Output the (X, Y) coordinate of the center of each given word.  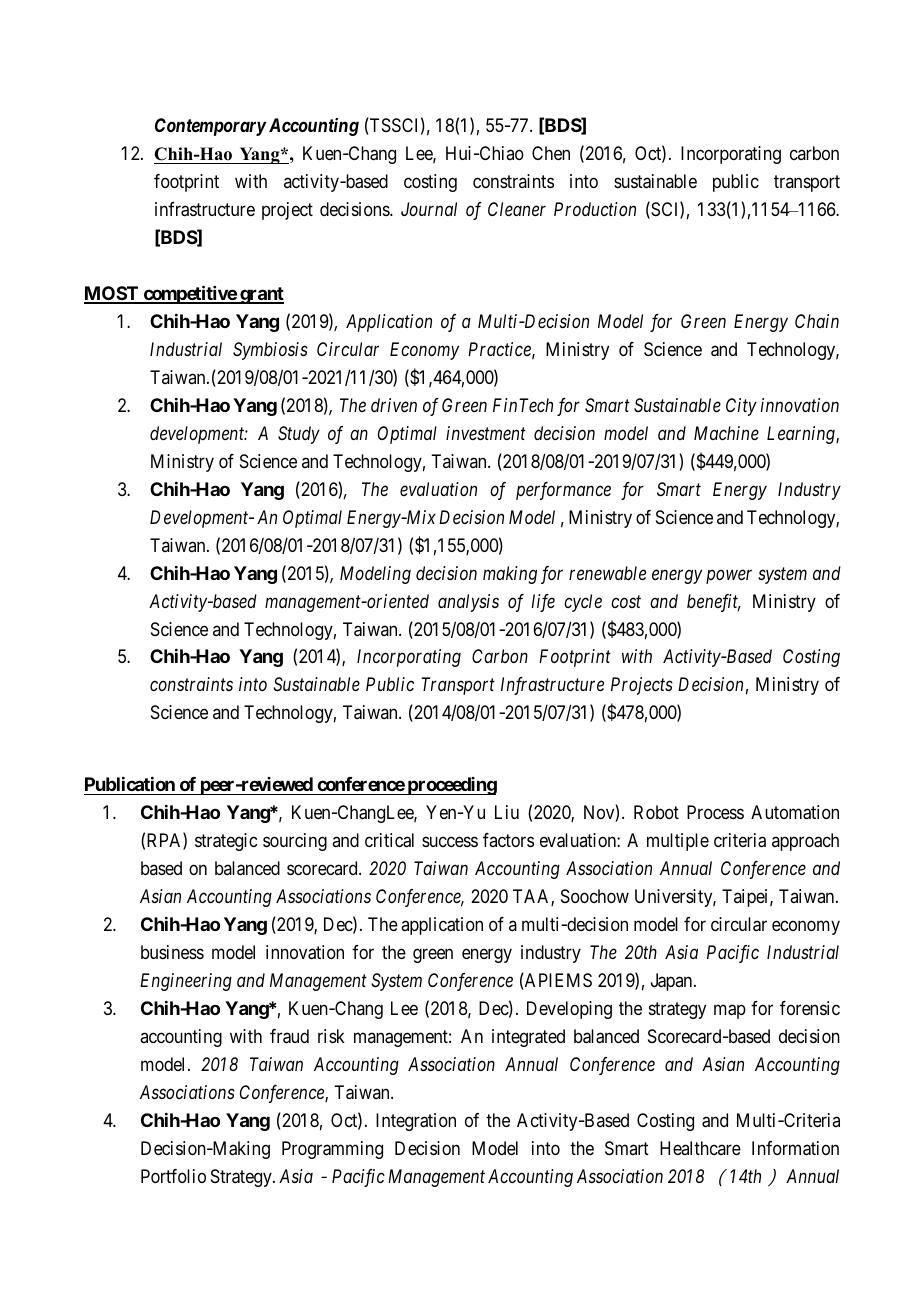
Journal (429, 209)
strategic (226, 842)
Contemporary (210, 127)
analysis (468, 603)
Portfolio (173, 1176)
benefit (714, 603)
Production (595, 209)
